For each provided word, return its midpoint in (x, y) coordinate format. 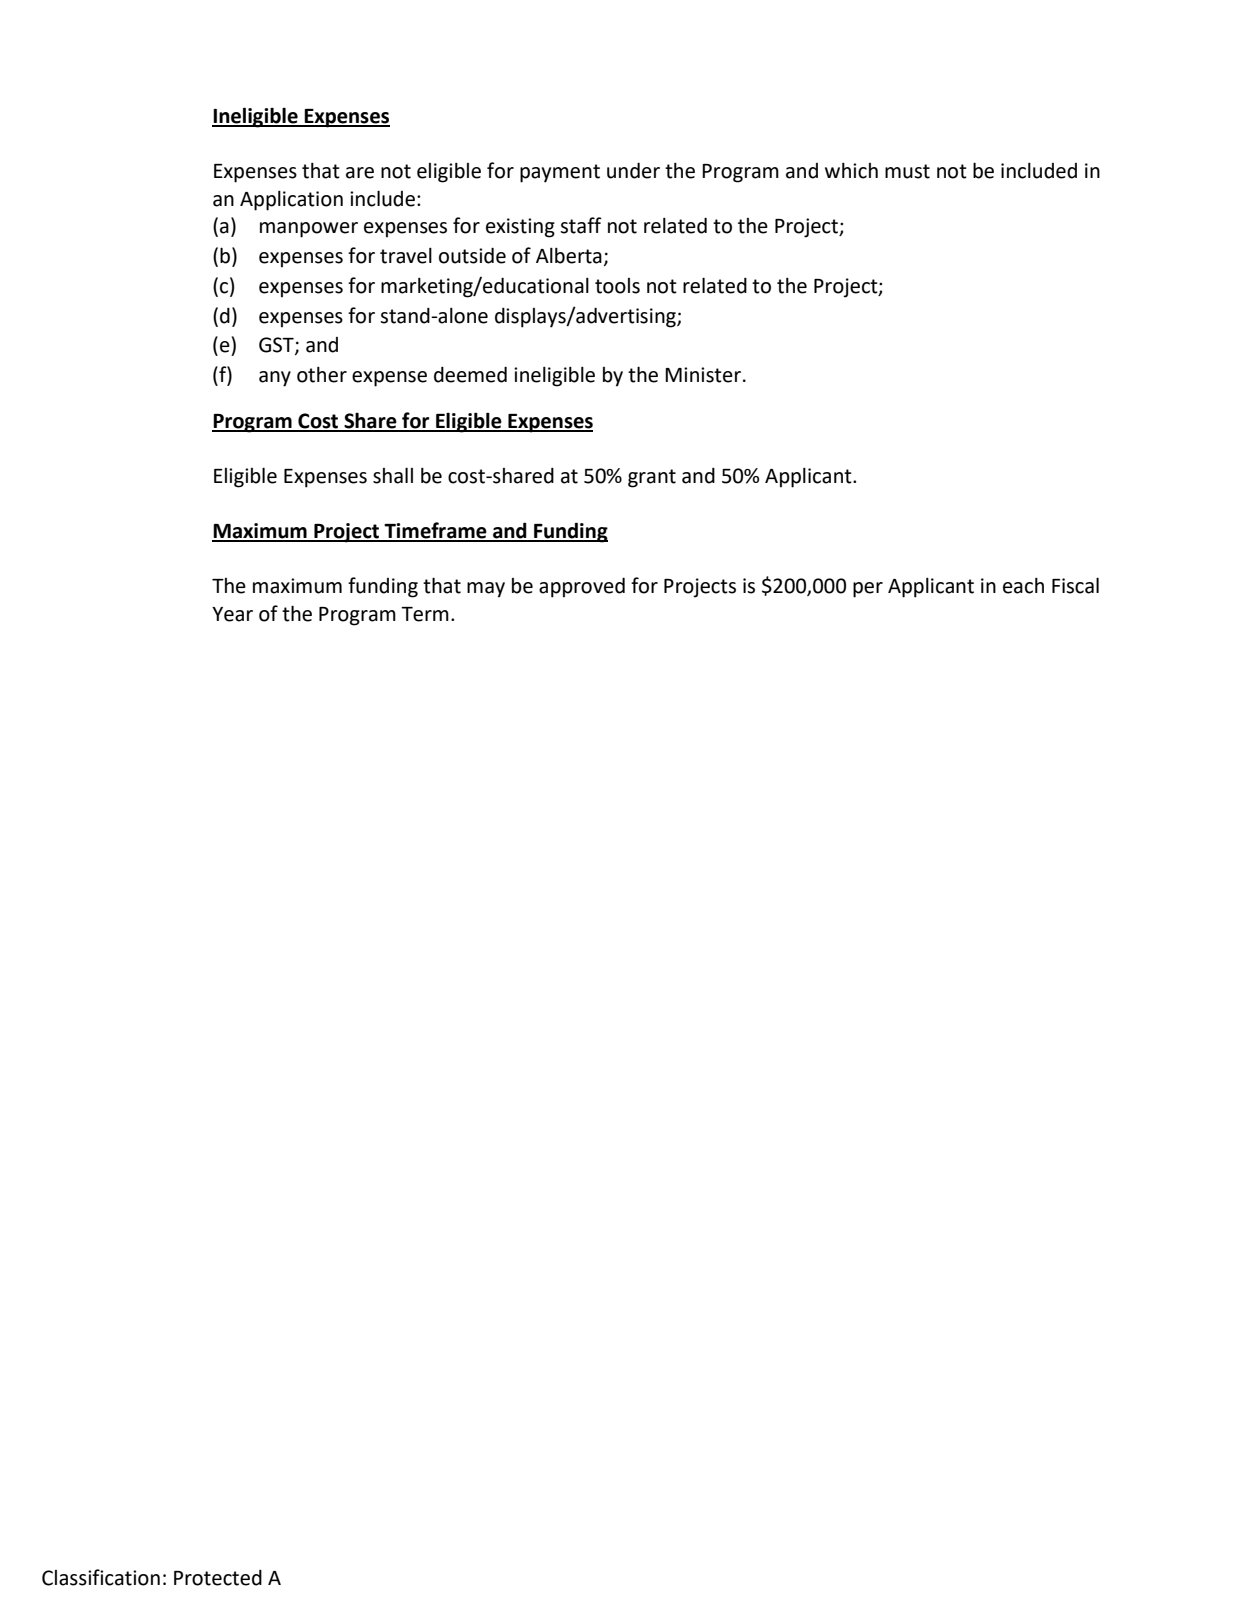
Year (232, 614)
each (1023, 586)
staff (581, 225)
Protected (218, 1578)
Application (291, 201)
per (868, 590)
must (907, 171)
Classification (101, 1577)
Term (425, 614)
